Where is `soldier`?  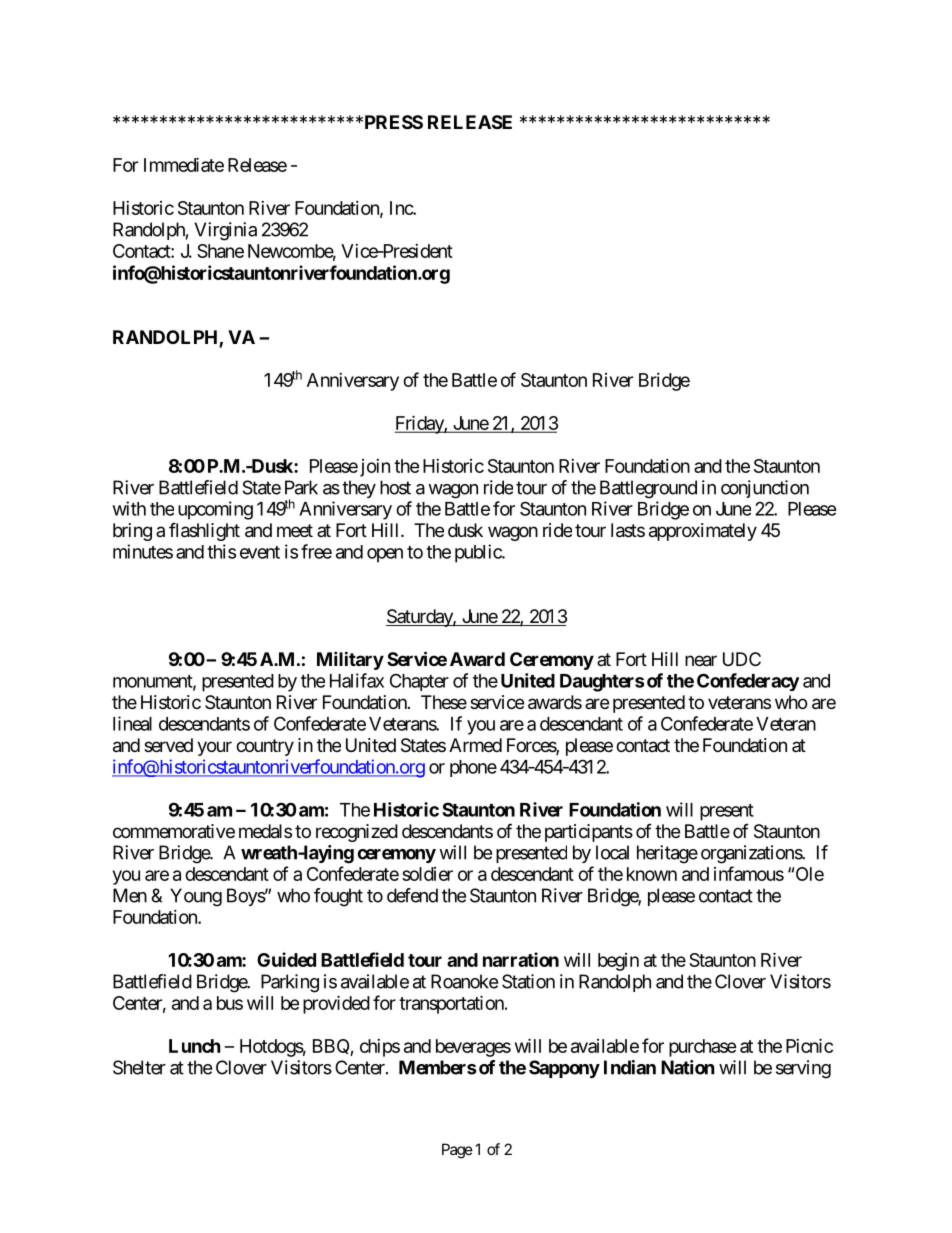 soldier is located at coordinates (427, 874).
